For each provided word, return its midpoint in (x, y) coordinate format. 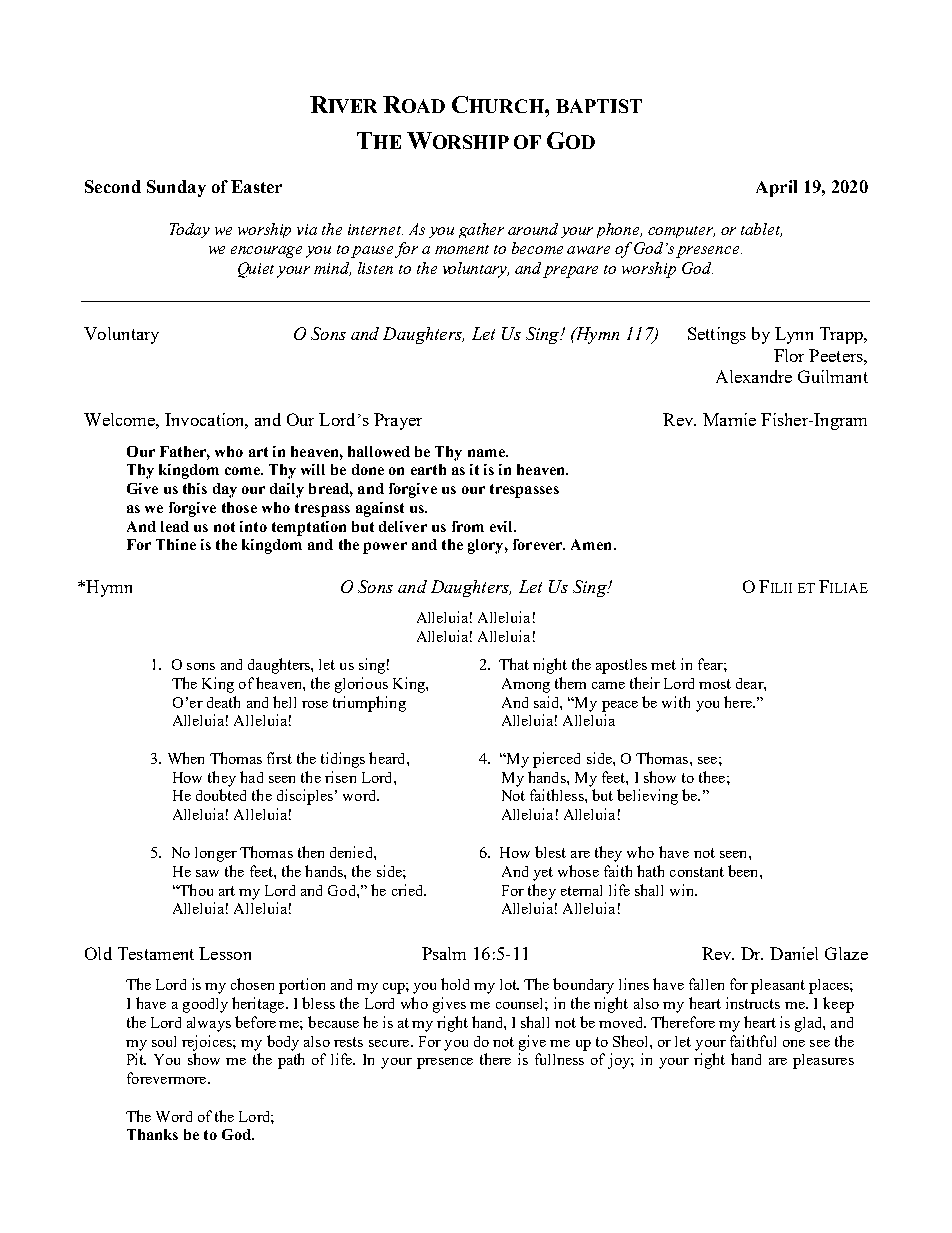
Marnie (729, 419)
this (195, 488)
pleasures (823, 1061)
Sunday (176, 188)
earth (428, 469)
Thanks (152, 1134)
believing (647, 797)
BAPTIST (599, 106)
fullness (559, 1059)
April (776, 188)
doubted (221, 795)
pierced (556, 760)
